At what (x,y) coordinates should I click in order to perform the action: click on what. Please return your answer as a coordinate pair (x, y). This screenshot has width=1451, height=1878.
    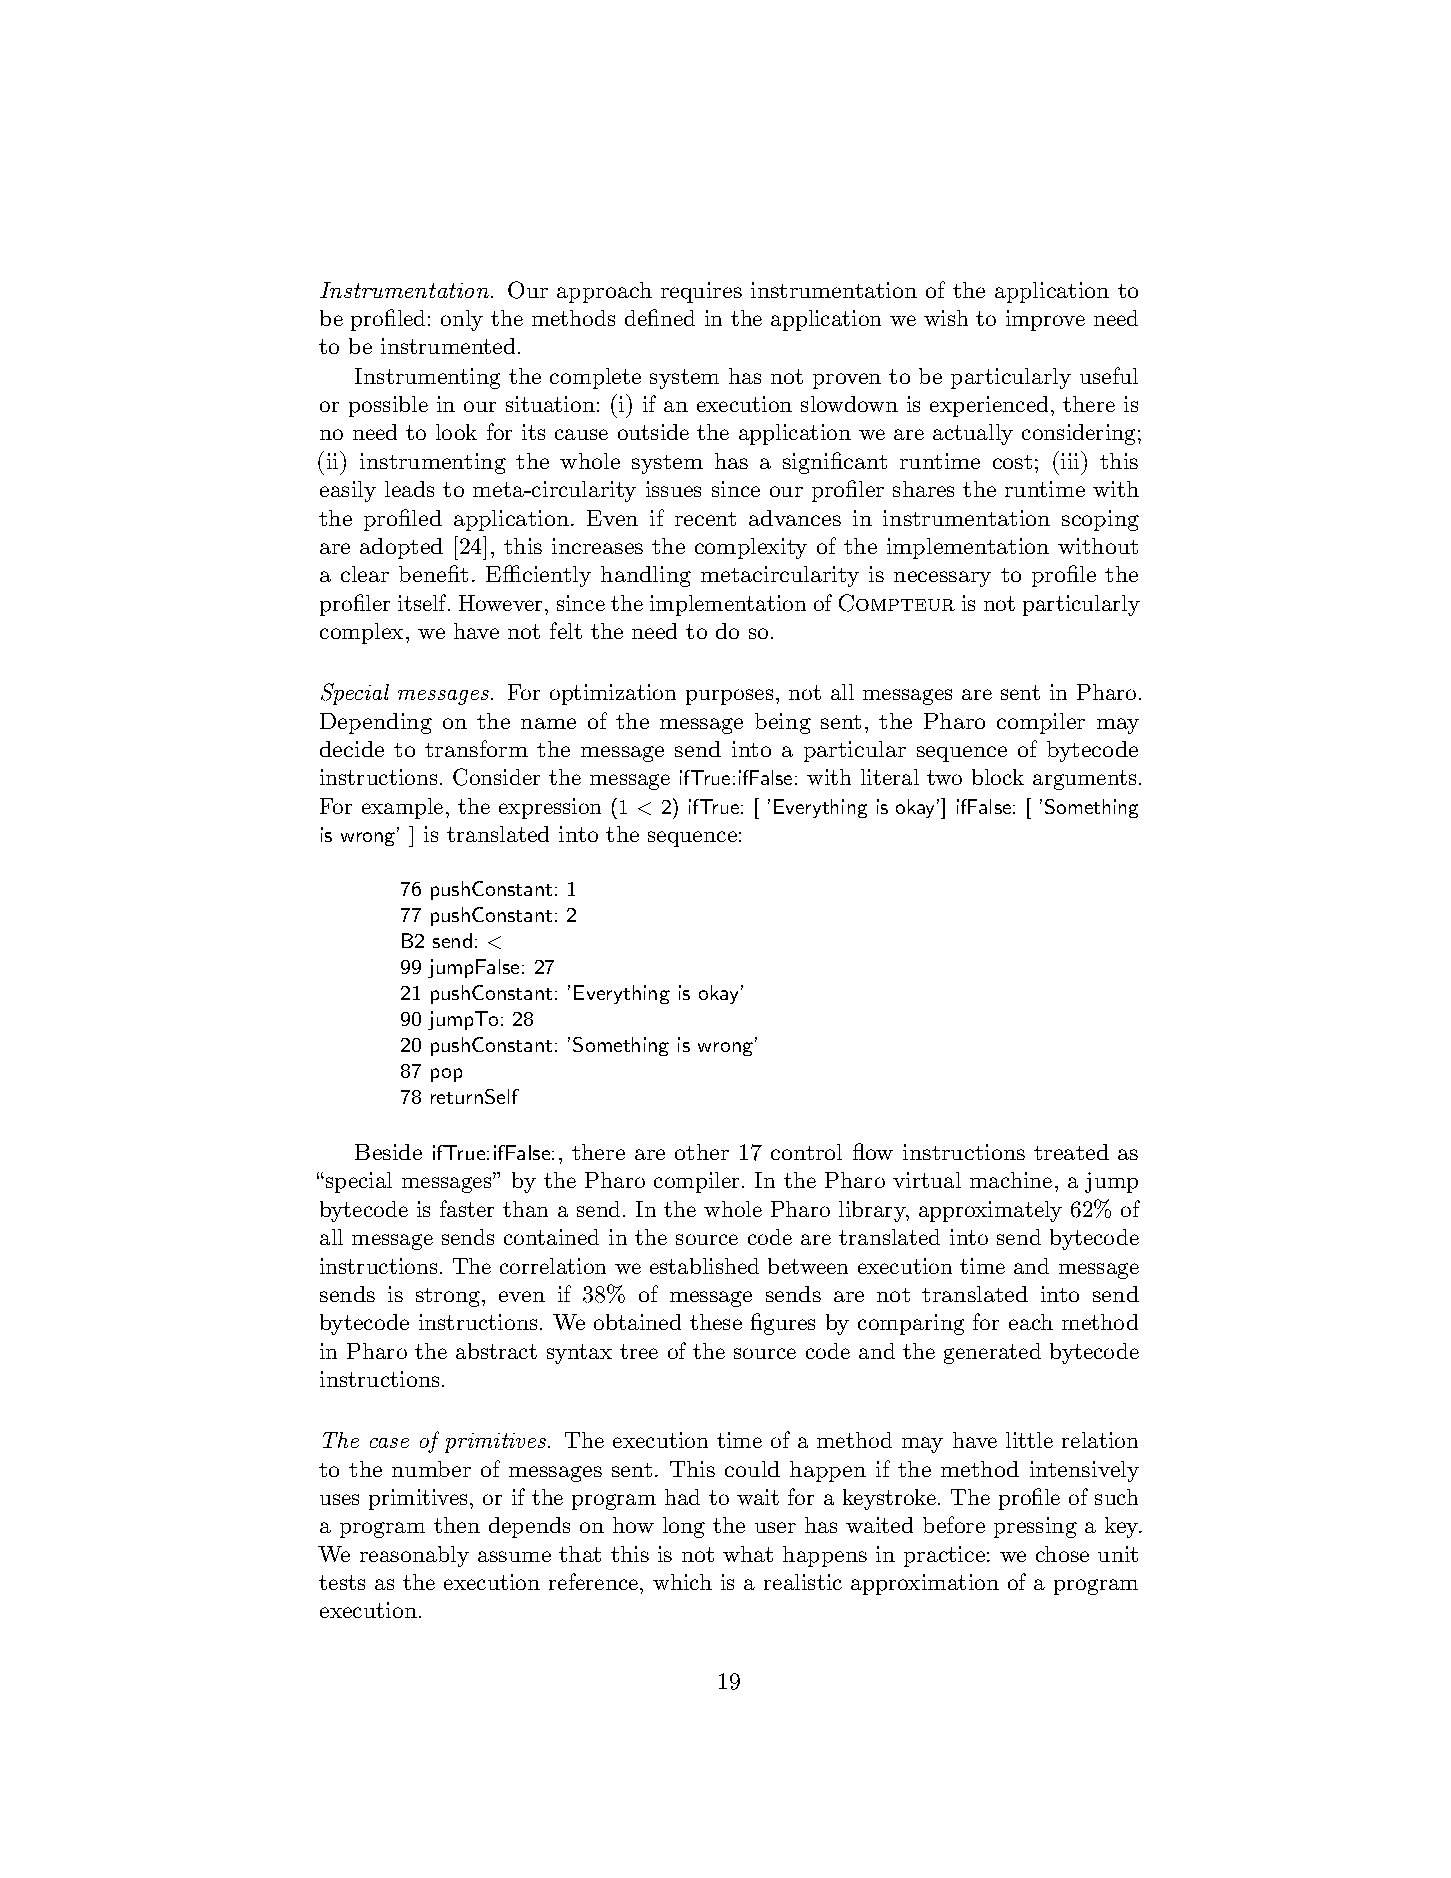
    Looking at the image, I should click on (748, 1554).
